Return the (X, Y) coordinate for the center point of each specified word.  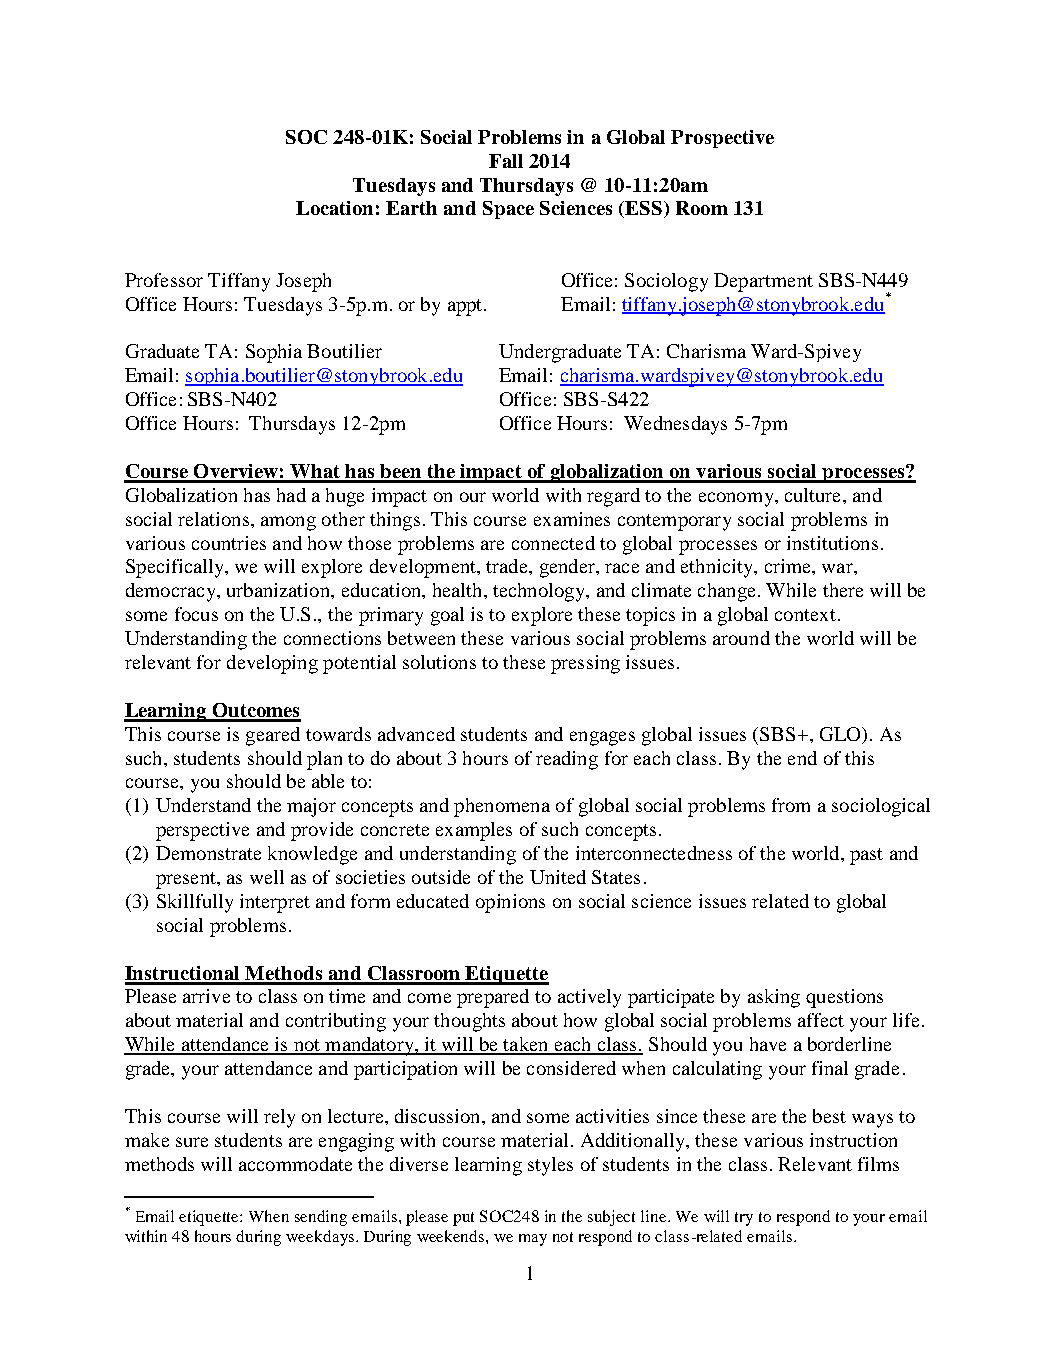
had (291, 495)
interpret (275, 903)
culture (814, 495)
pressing (585, 664)
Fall (506, 161)
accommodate (295, 1164)
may (533, 1240)
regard (613, 497)
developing (272, 664)
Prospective (722, 139)
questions (844, 998)
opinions (510, 903)
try (744, 1219)
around (741, 638)
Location (334, 208)
